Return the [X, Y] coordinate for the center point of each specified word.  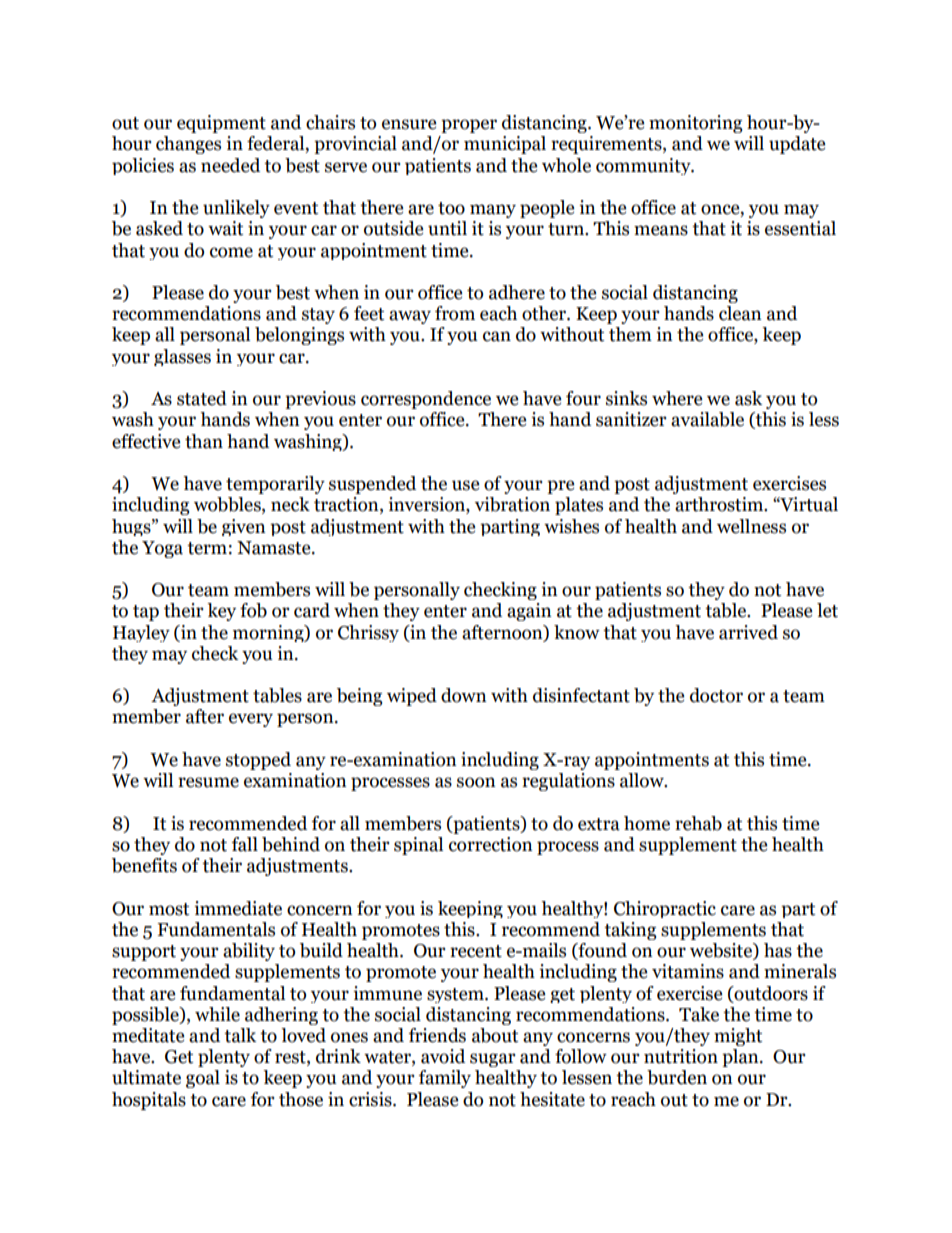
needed [230, 165]
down [464, 695]
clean [740, 313]
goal [203, 1079]
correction [491, 844]
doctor [716, 695]
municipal [505, 145]
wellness [751, 526]
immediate [238, 908]
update [797, 145]
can [497, 336]
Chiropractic [665, 909]
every [251, 720]
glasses [182, 357]
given [244, 527]
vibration [512, 504]
